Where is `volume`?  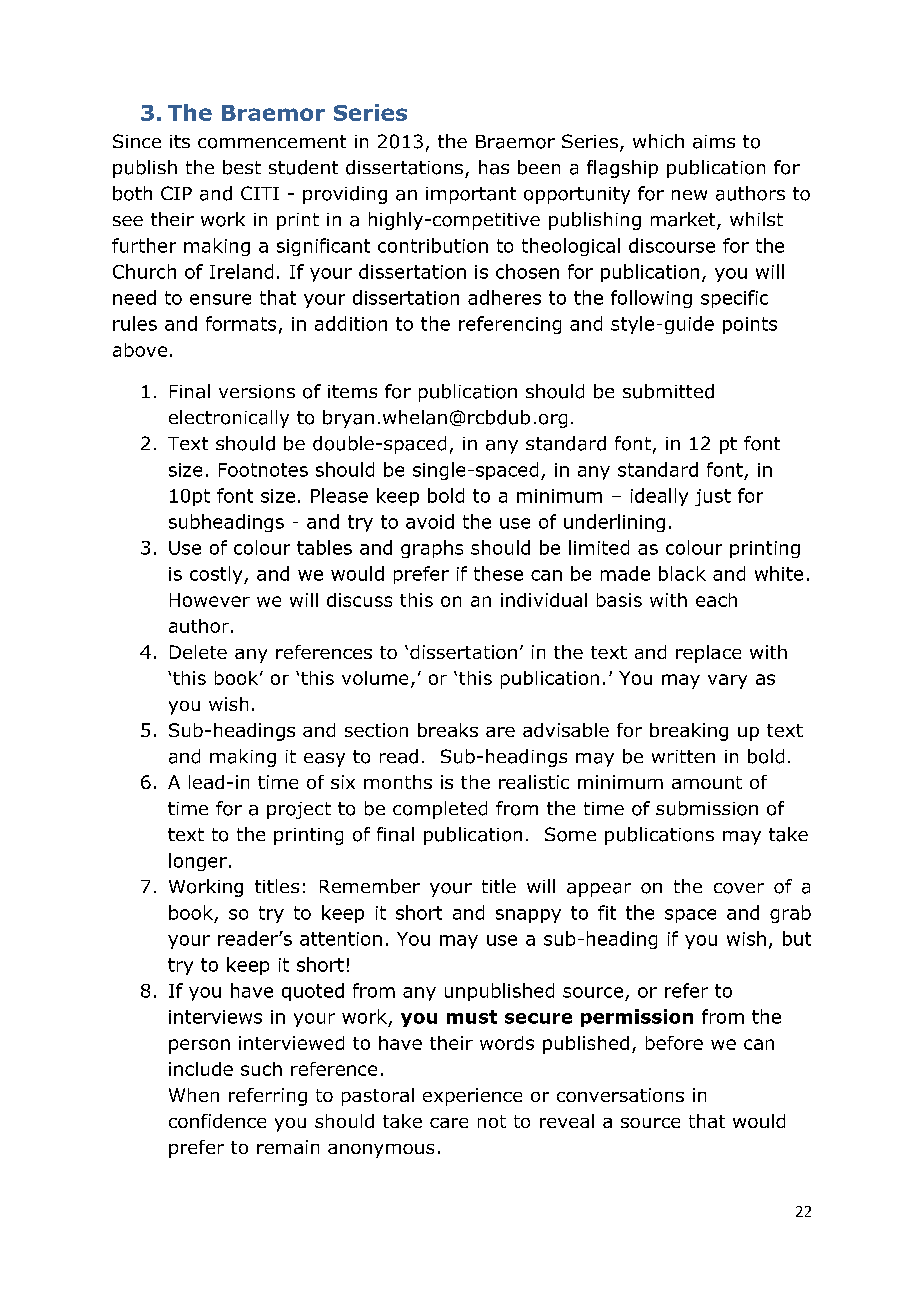 volume is located at coordinates (375, 678).
